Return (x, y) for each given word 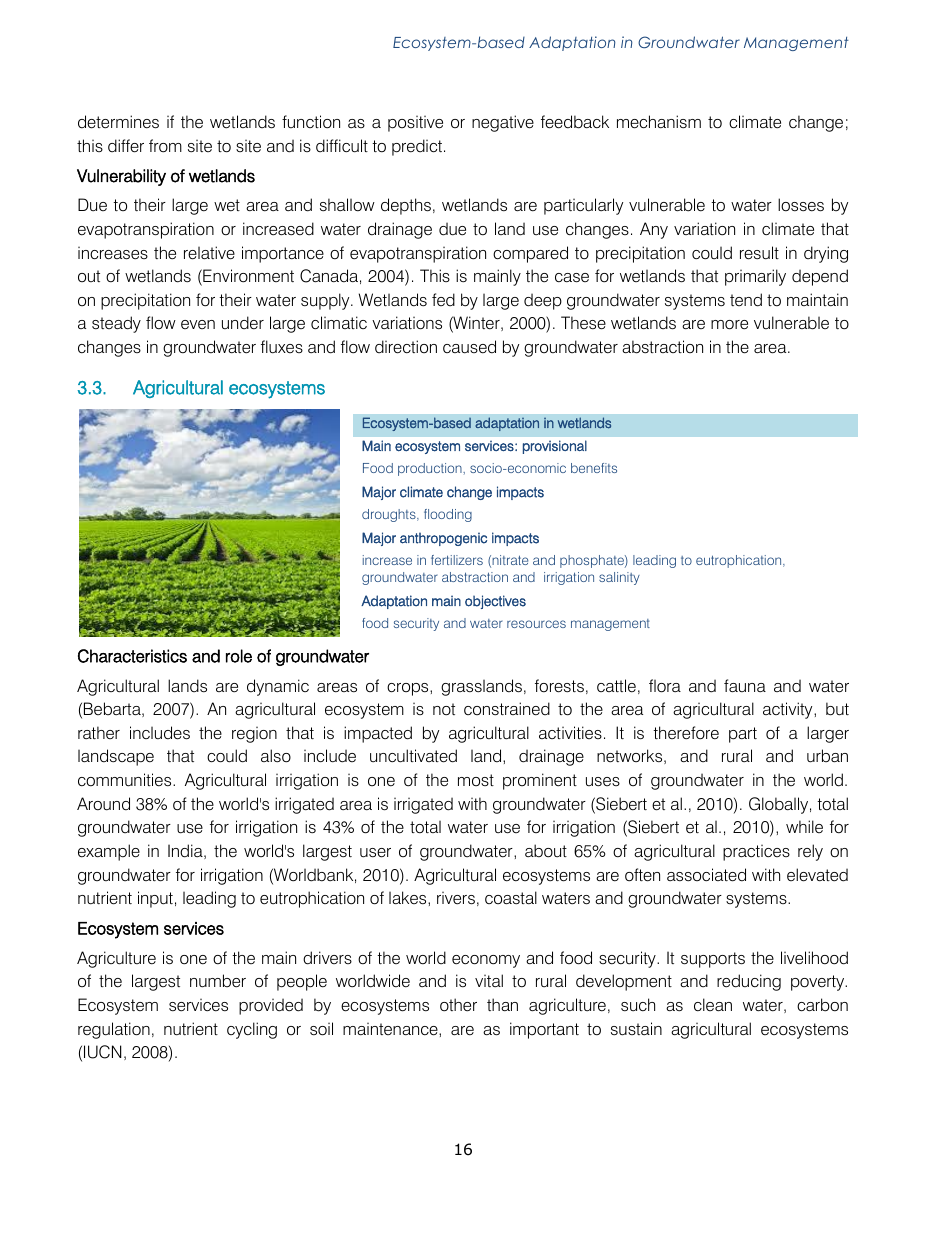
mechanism (659, 122)
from (165, 146)
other (458, 1005)
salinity (619, 578)
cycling (252, 1030)
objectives (495, 602)
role (239, 656)
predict (417, 147)
